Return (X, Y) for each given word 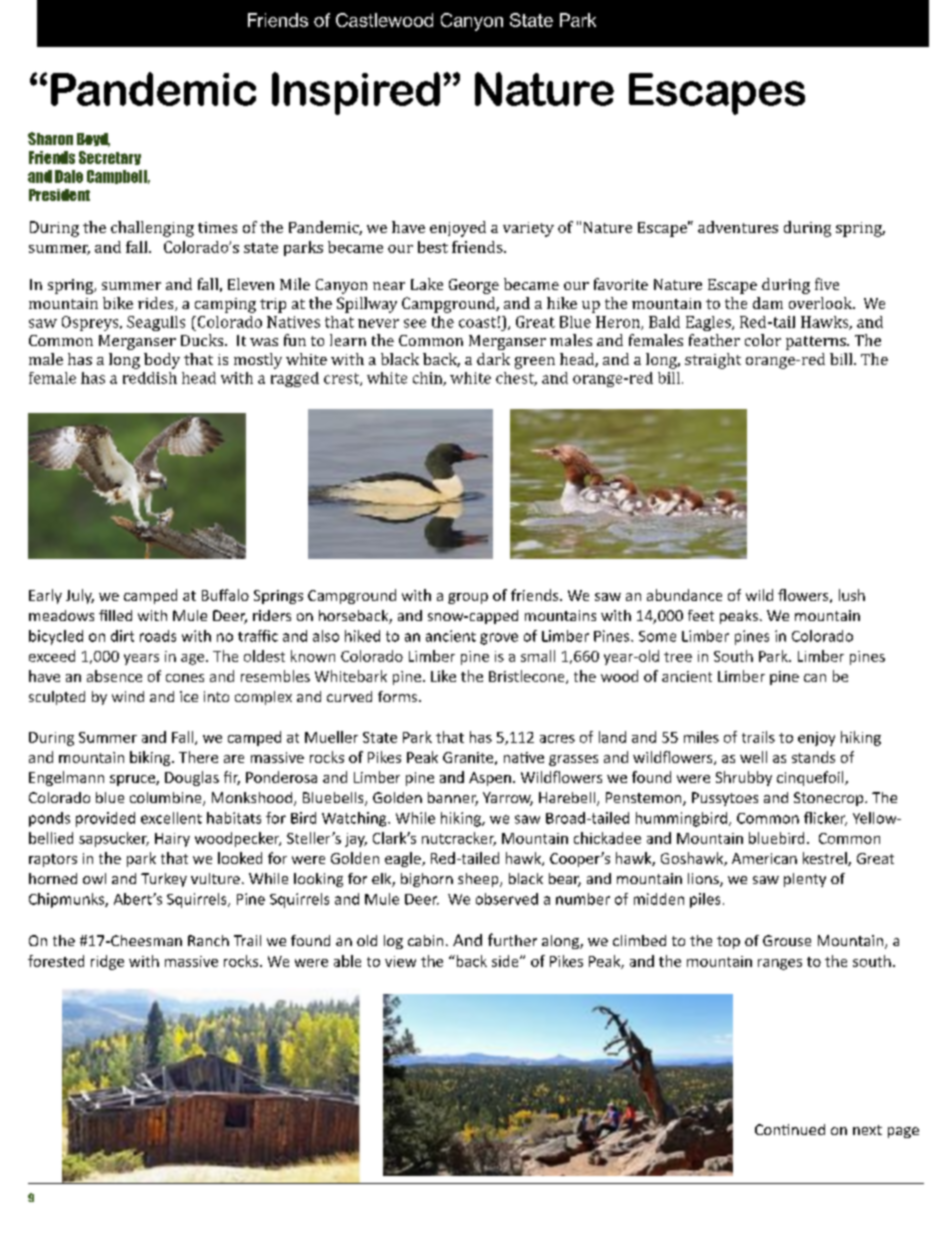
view (400, 961)
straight (713, 361)
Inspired (356, 93)
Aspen (490, 779)
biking (151, 758)
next (867, 1130)
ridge (107, 962)
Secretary (110, 158)
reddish (150, 378)
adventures (738, 227)
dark (493, 359)
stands (813, 757)
